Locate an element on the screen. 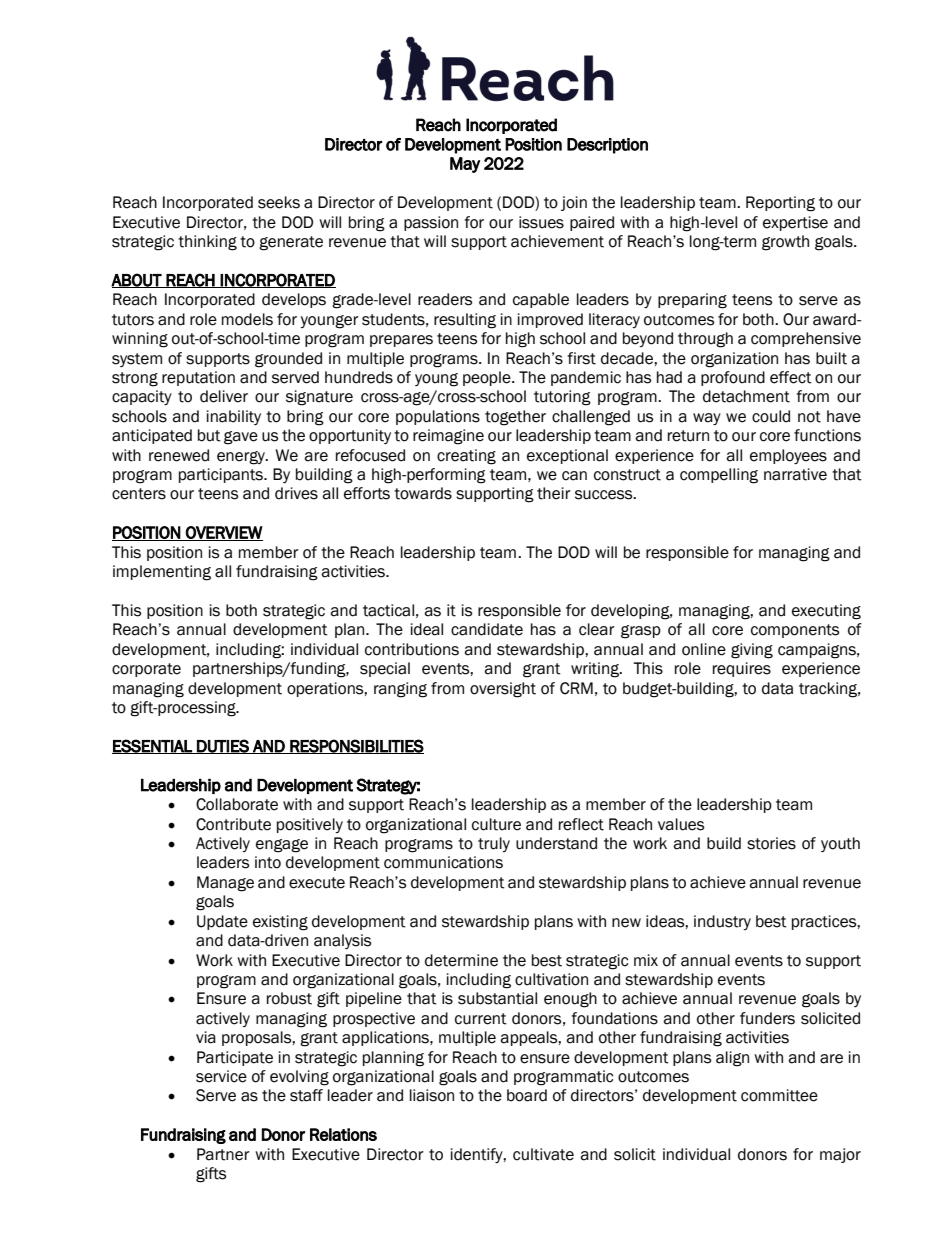 This screenshot has height=1233, width=952. May is located at coordinates (465, 165).
